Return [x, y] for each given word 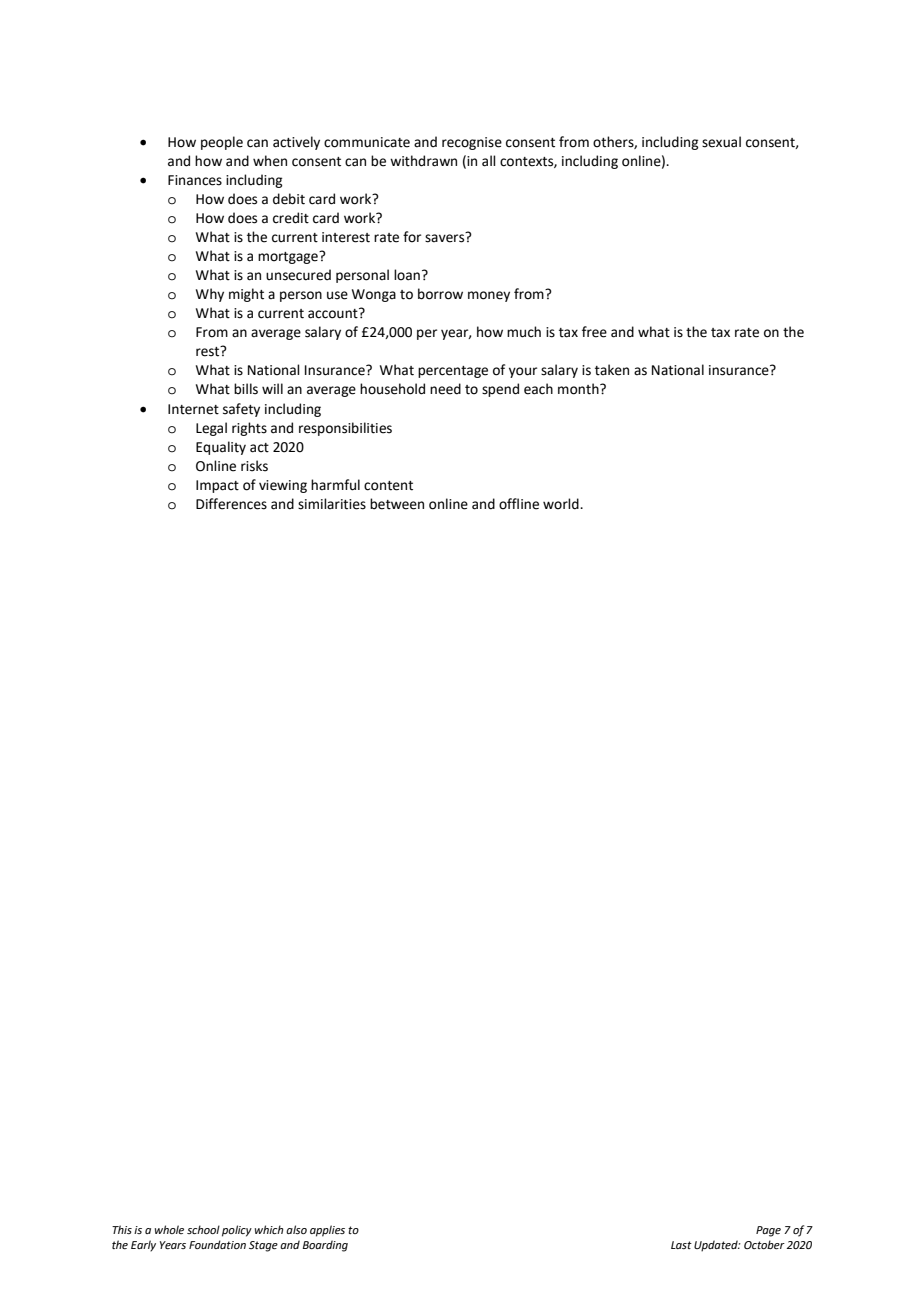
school [203, 1229]
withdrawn [423, 161]
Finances [195, 180]
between [397, 504]
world [562, 504]
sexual [721, 142]
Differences [231, 504]
